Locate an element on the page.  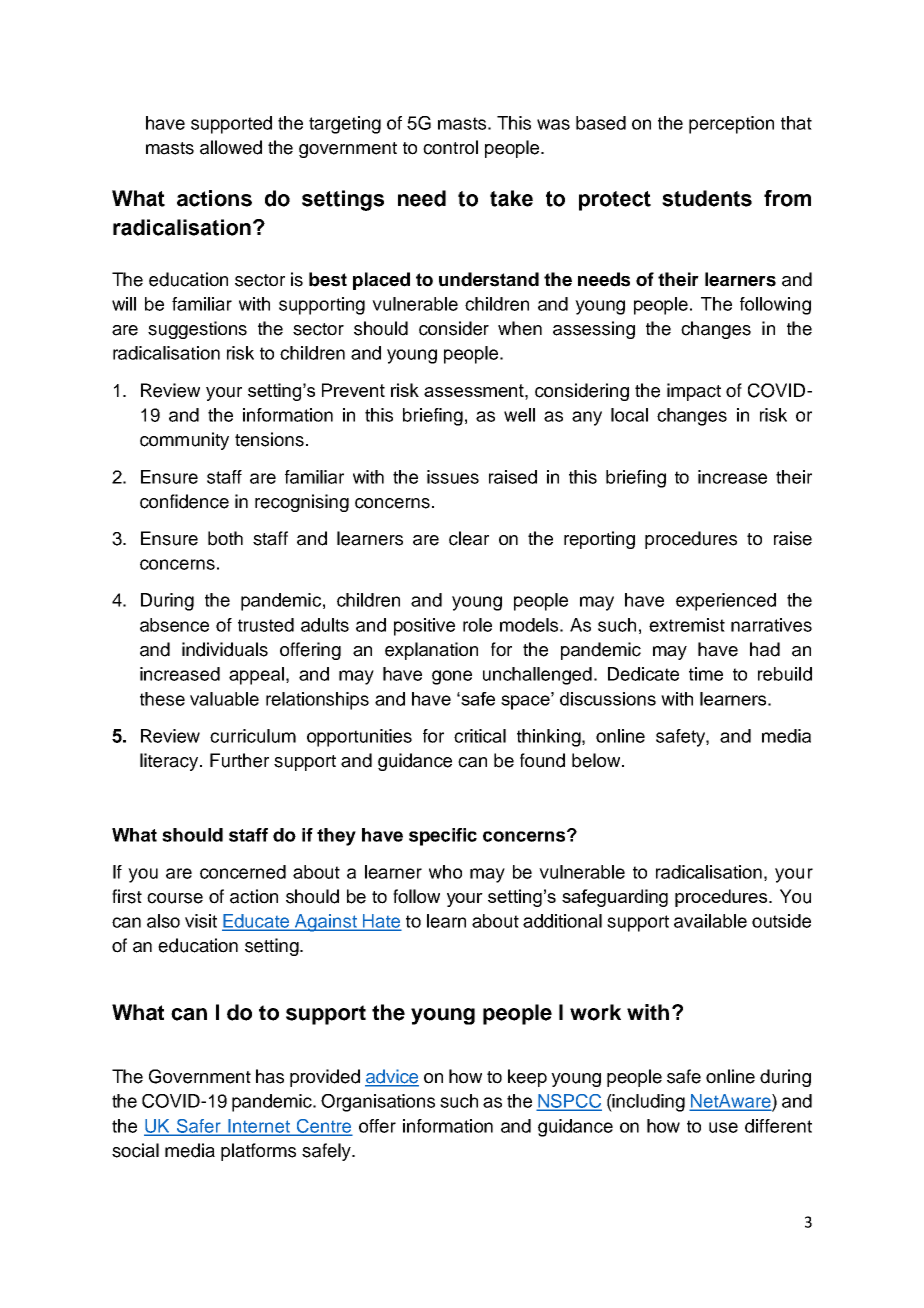
suggestions is located at coordinates (197, 330).
